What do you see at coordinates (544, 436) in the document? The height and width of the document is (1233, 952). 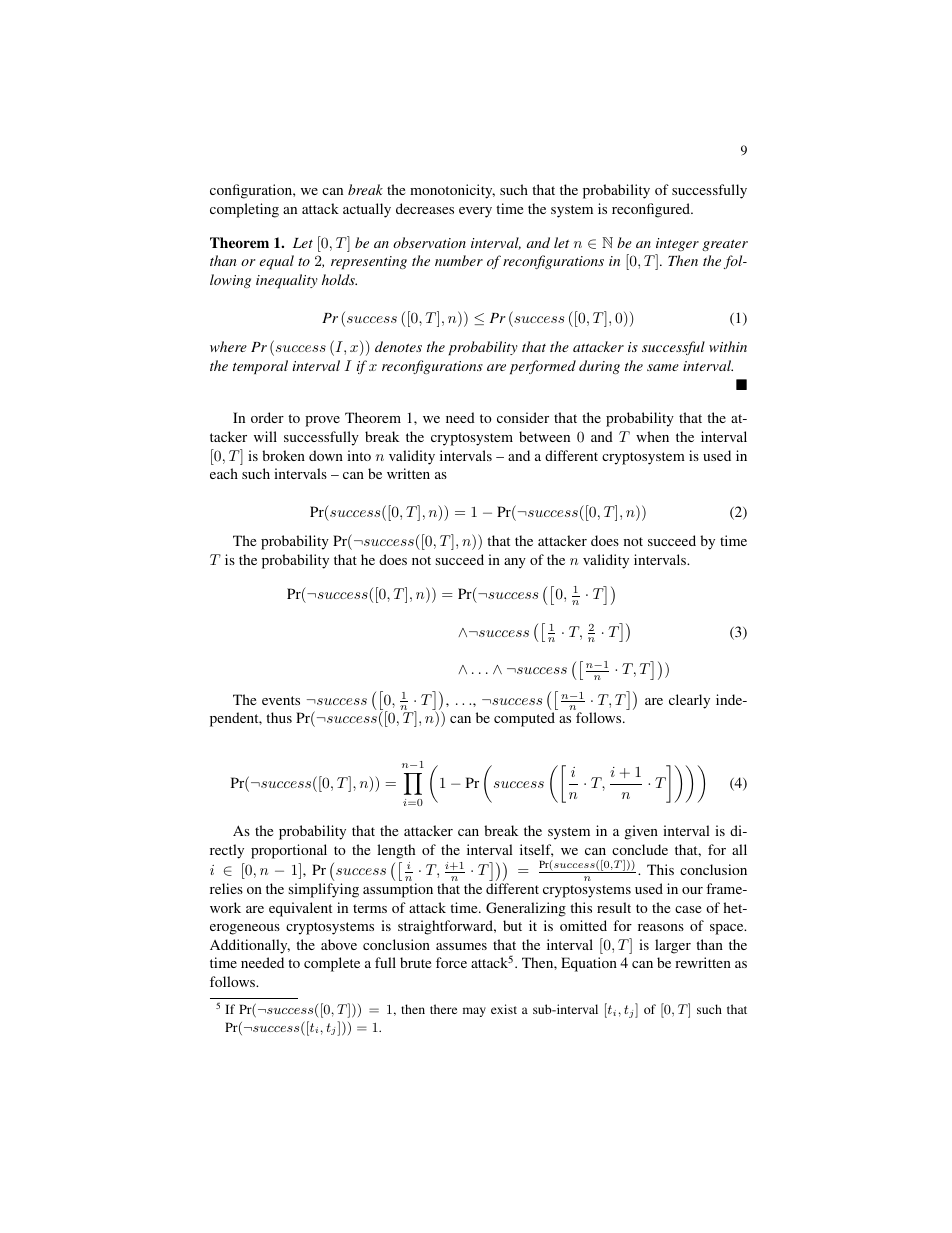 I see `between` at bounding box center [544, 436].
